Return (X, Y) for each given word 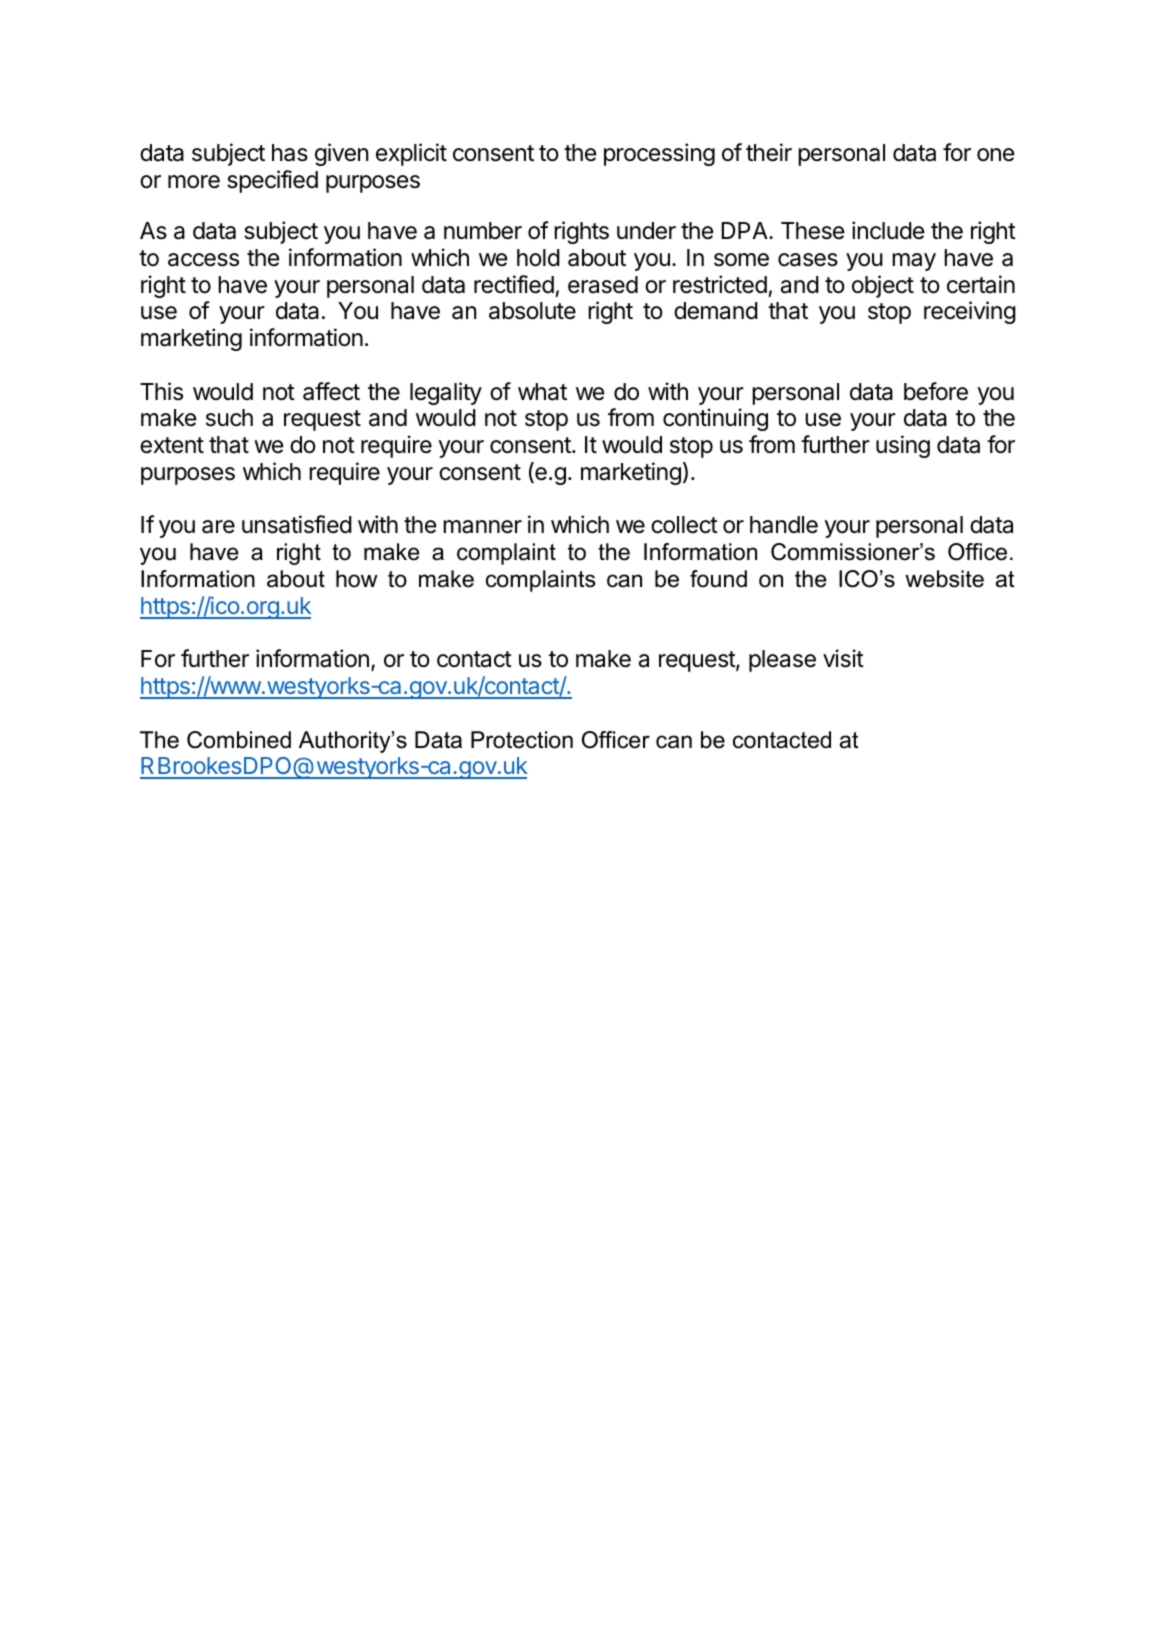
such (229, 418)
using (903, 446)
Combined (239, 740)
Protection (522, 740)
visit (843, 658)
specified (272, 181)
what (542, 392)
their (769, 152)
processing (659, 154)
